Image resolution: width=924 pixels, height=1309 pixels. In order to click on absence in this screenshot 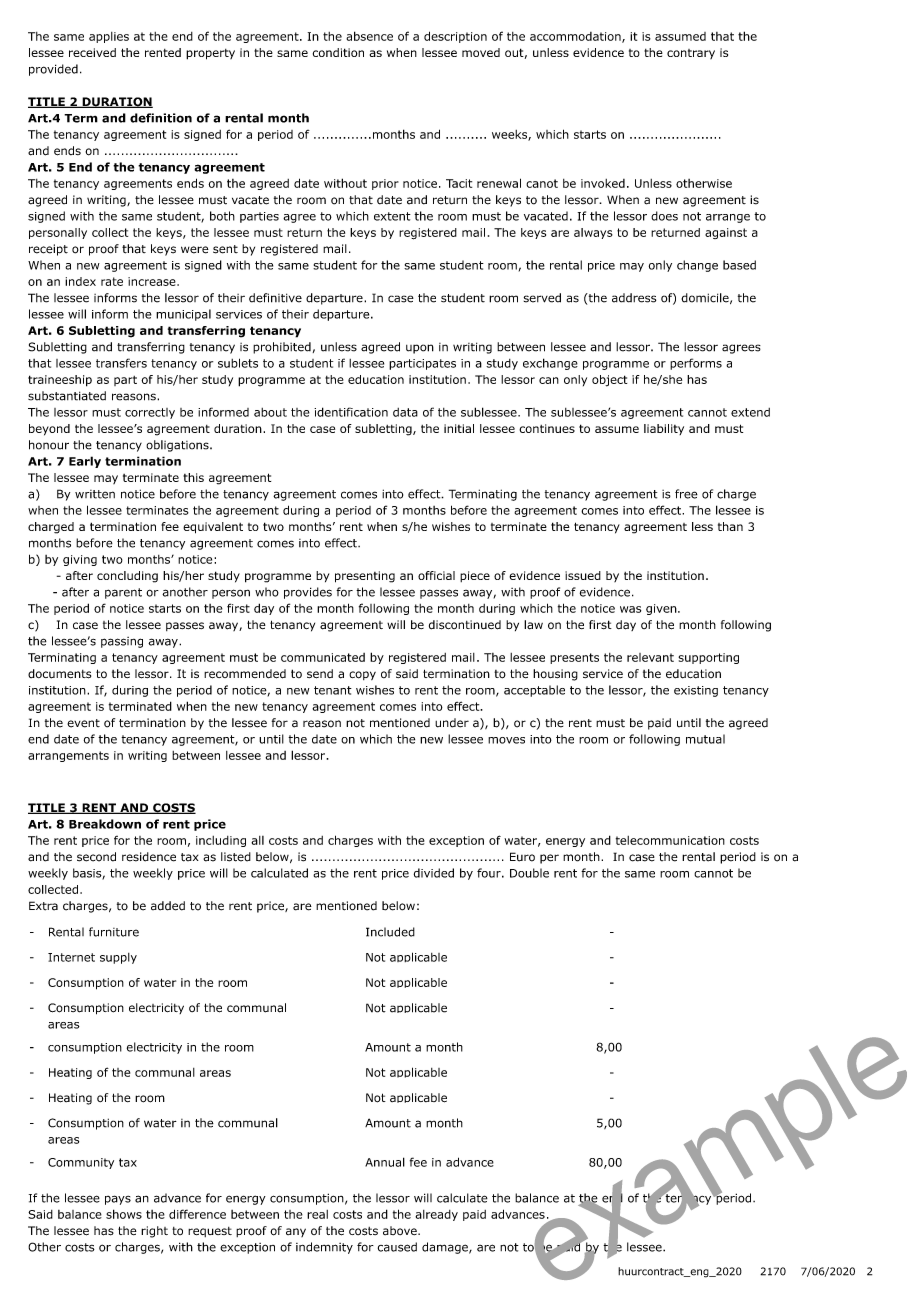, I will do `click(369, 36)`.
